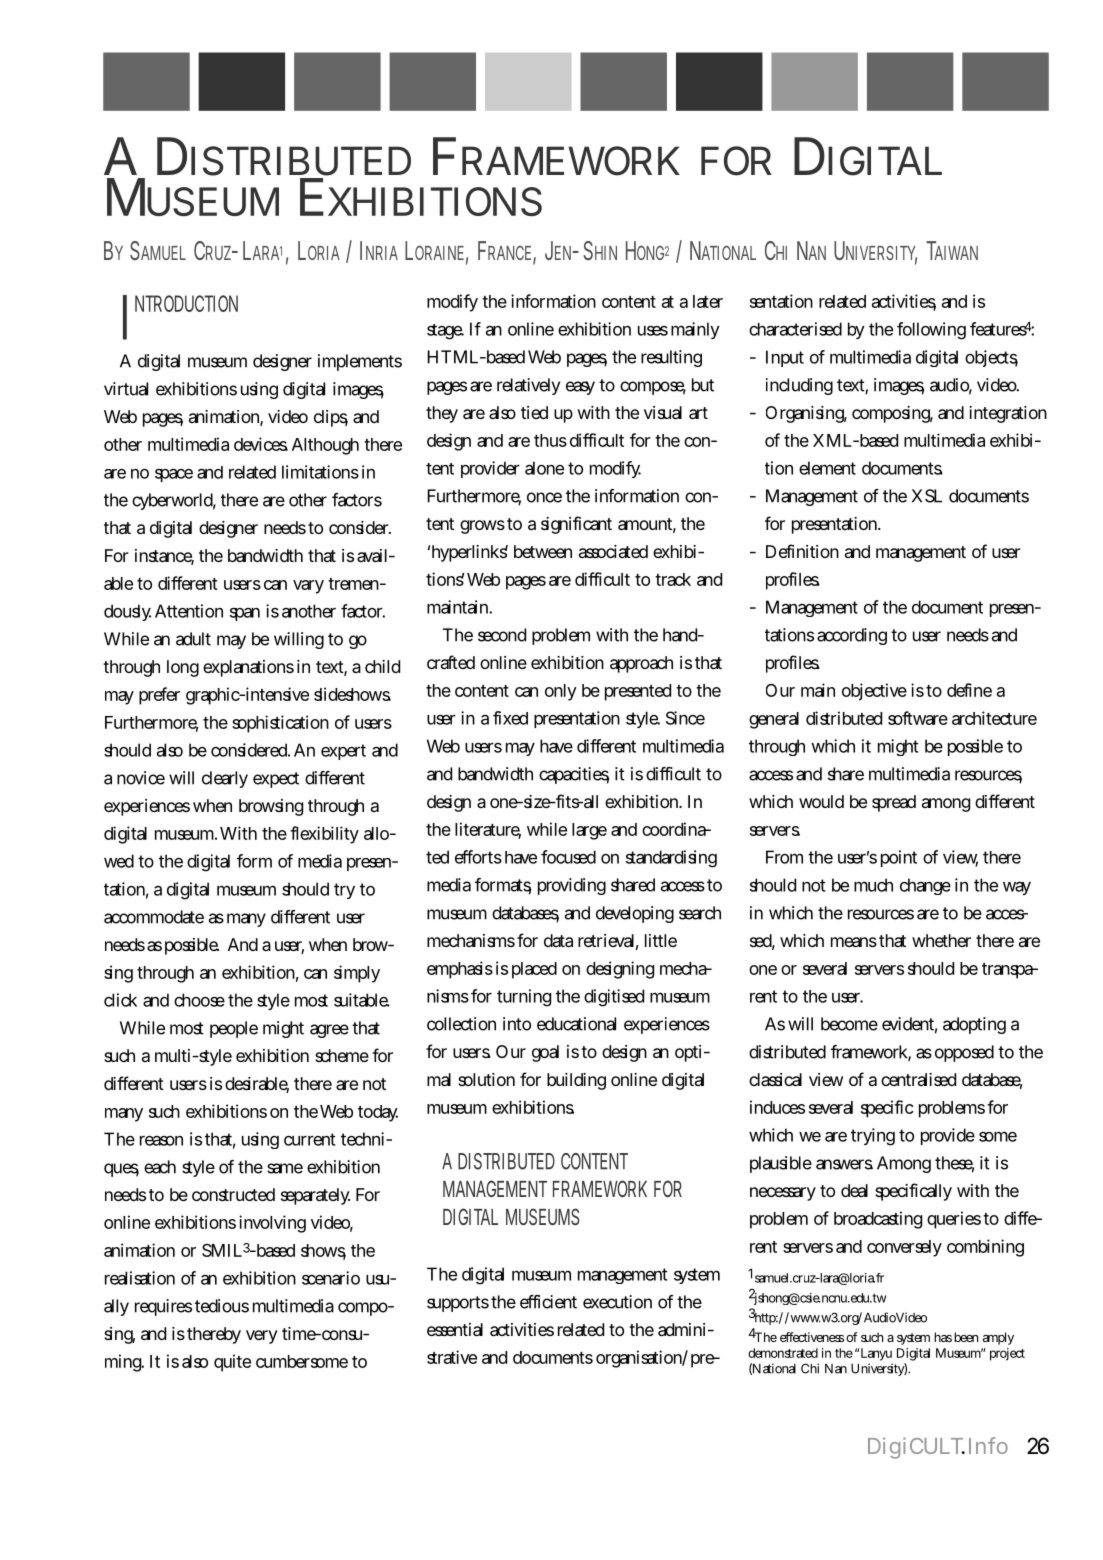  What do you see at coordinates (874, 692) in the screenshot?
I see `objective` at bounding box center [874, 692].
